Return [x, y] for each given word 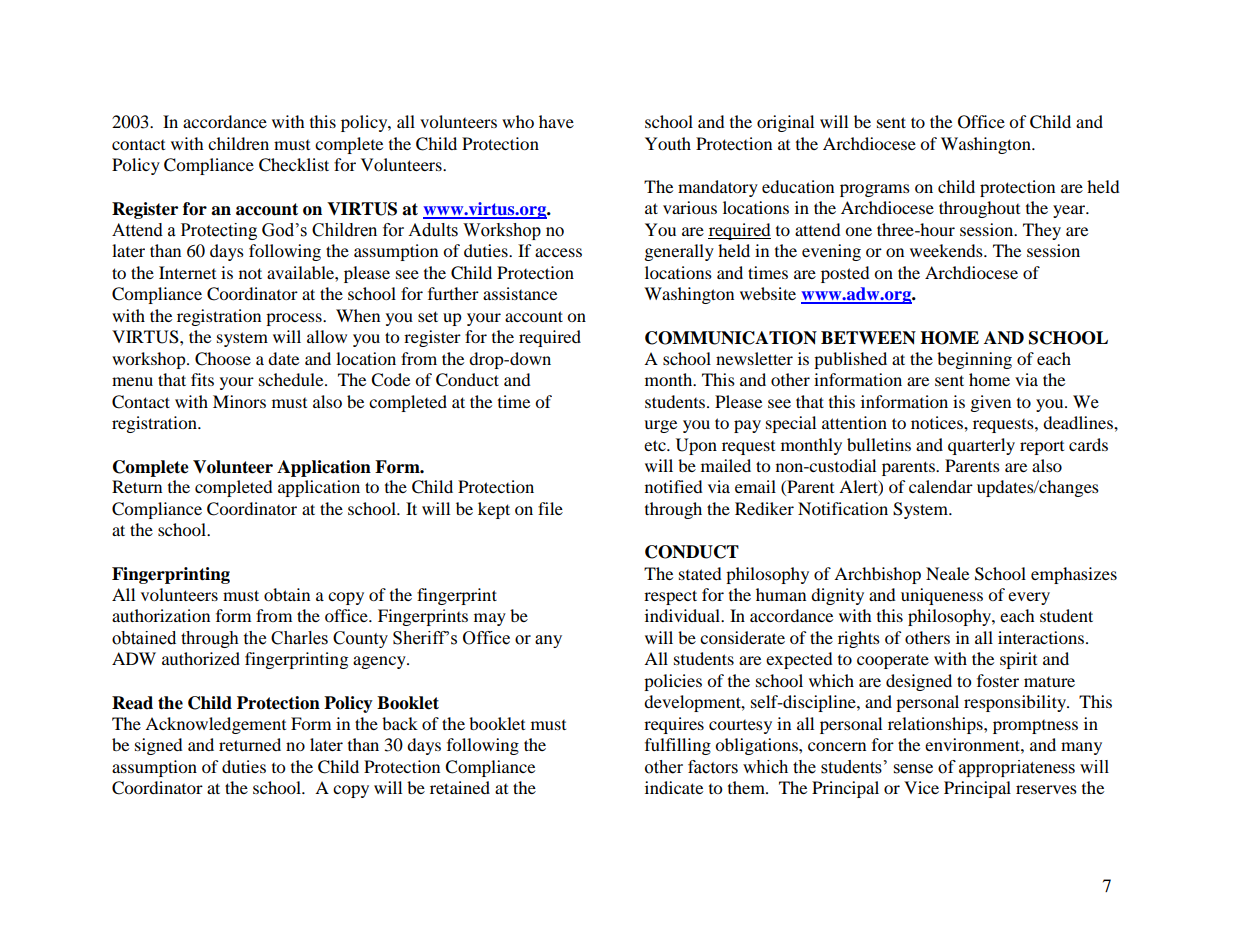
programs [875, 190]
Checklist [294, 165]
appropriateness [1017, 768]
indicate [674, 787]
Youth [668, 143]
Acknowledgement [215, 725]
